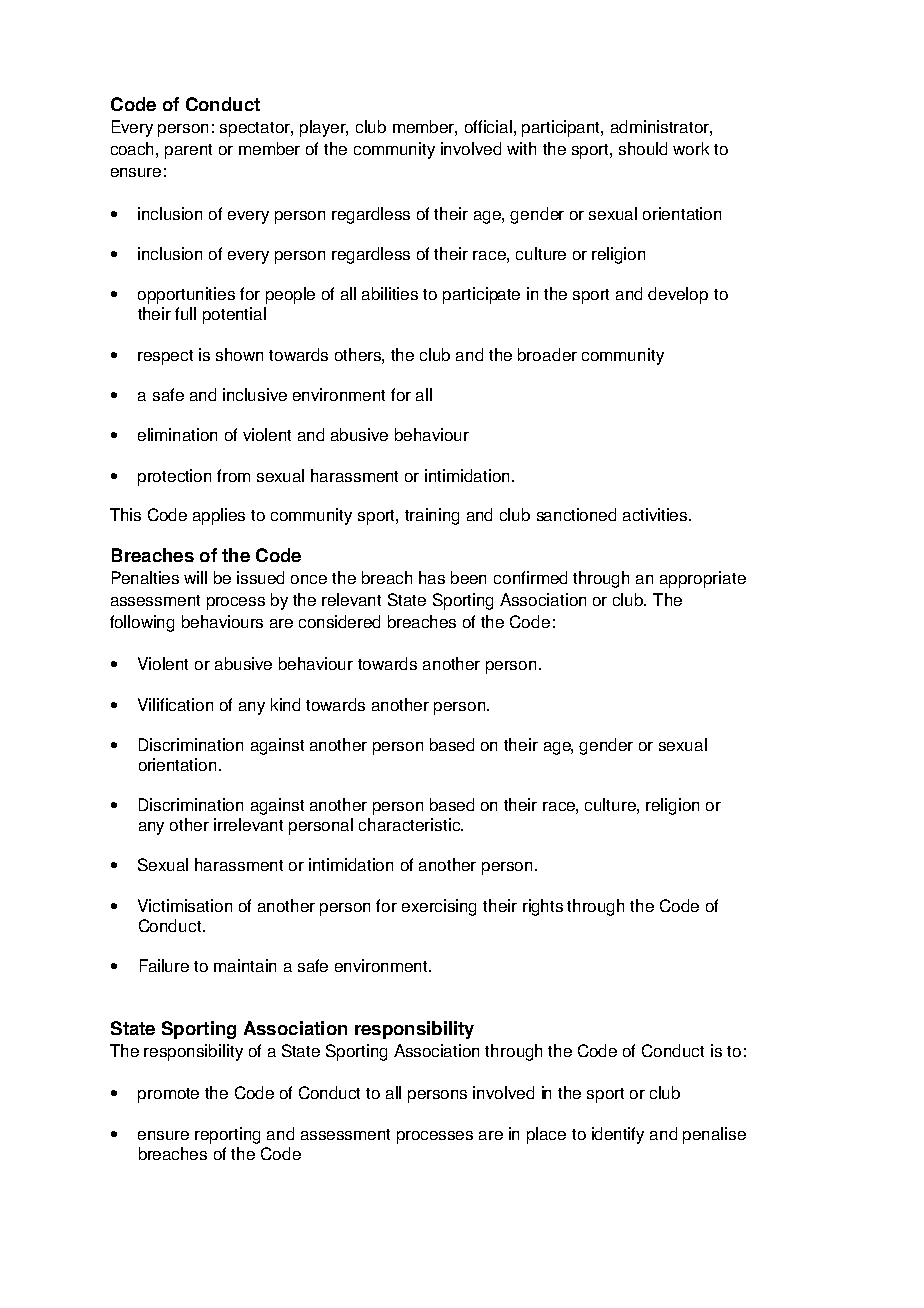 The width and height of the screenshot is (924, 1308). Describe the element at coordinates (188, 151) in the screenshot. I see `parent` at that location.
